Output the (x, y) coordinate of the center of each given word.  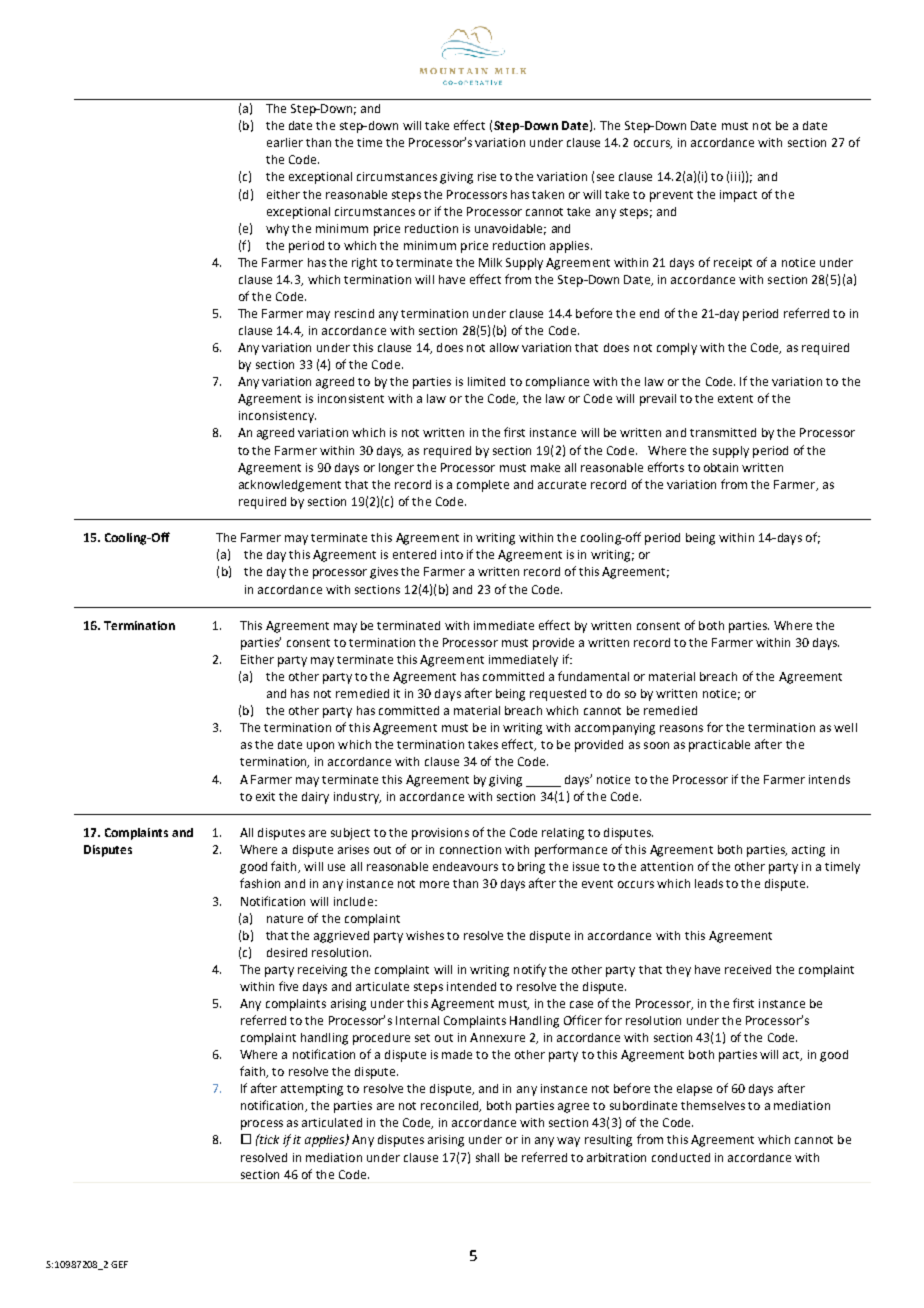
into (452, 554)
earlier (285, 142)
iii (735, 176)
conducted (681, 1157)
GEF (119, 1264)
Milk (490, 262)
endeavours (465, 866)
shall (487, 1157)
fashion (260, 883)
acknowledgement (290, 486)
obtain (721, 467)
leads (709, 883)
